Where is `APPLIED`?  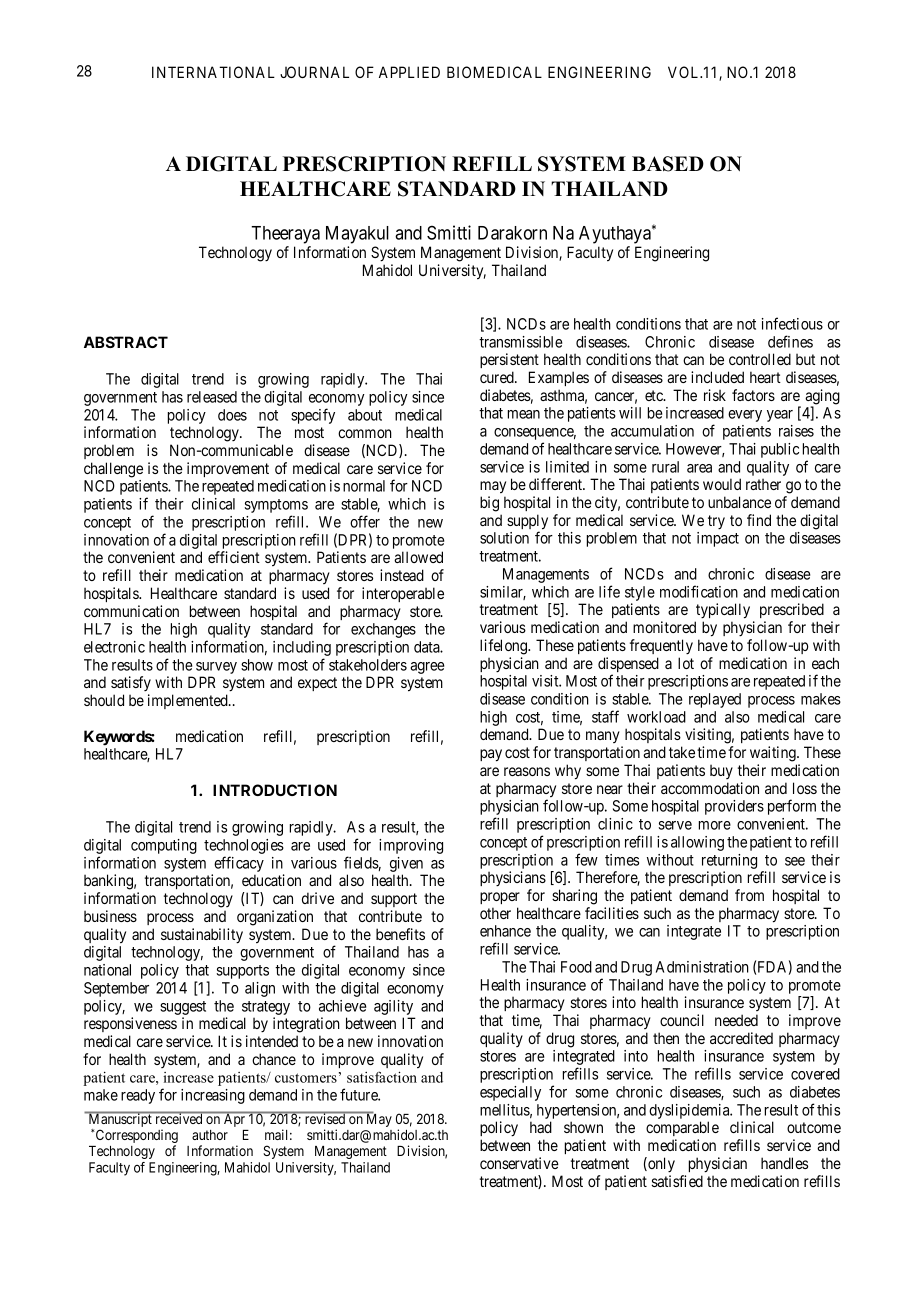 APPLIED is located at coordinates (409, 72).
